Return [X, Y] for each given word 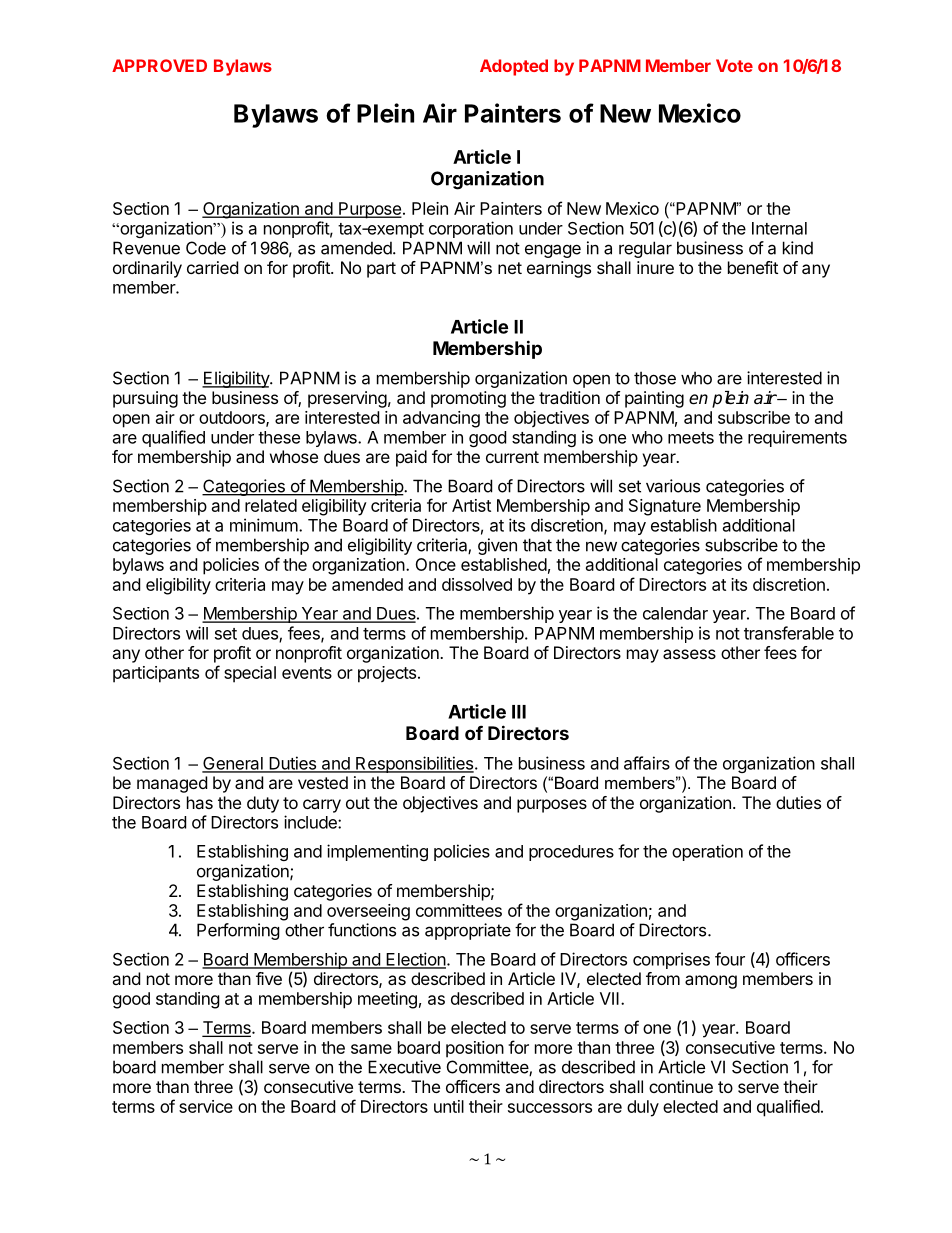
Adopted [514, 67]
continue [681, 1086]
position [475, 1049]
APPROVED [159, 65]
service [206, 1106]
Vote [734, 65]
